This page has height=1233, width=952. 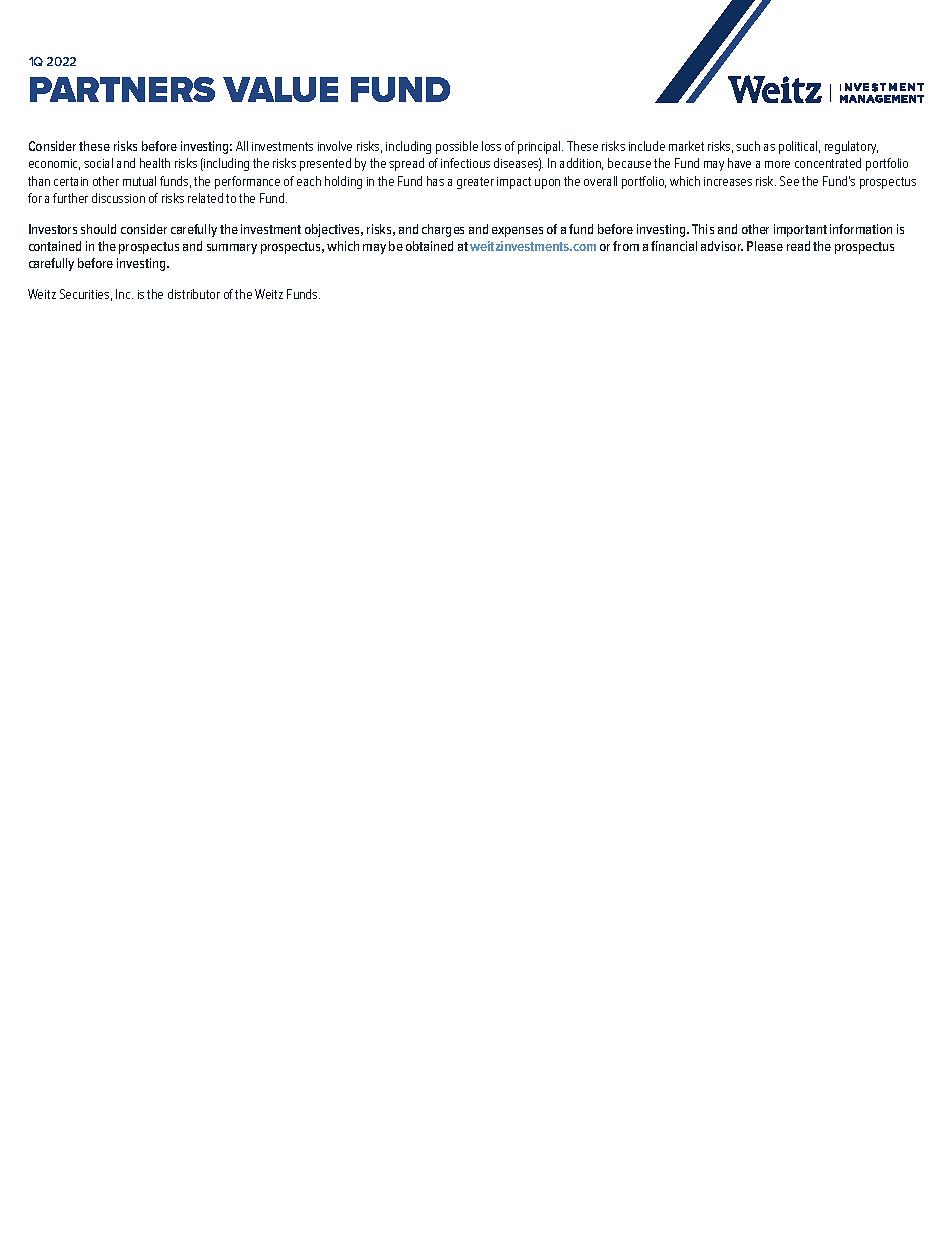 What do you see at coordinates (194, 294) in the page?
I see `distributor` at bounding box center [194, 294].
